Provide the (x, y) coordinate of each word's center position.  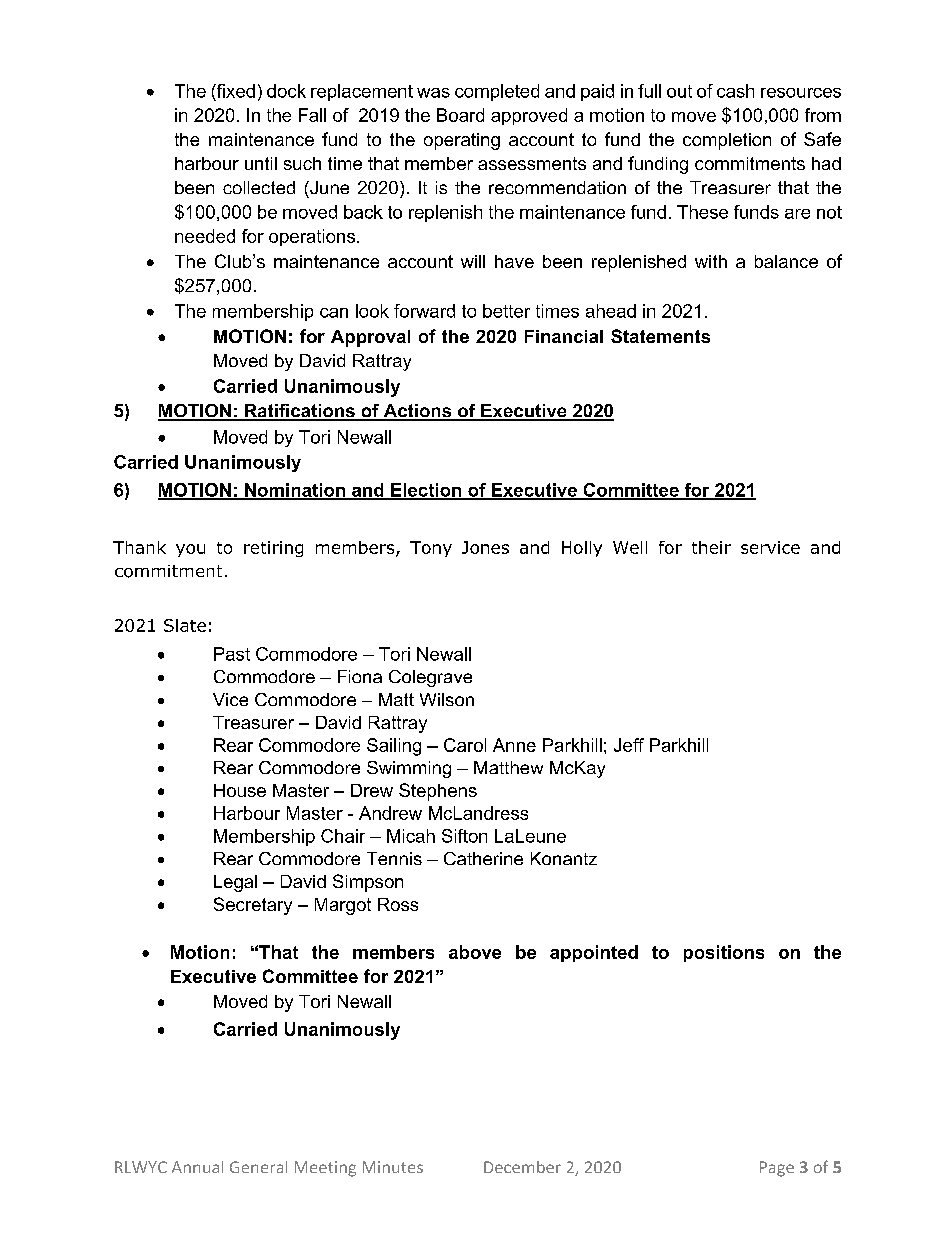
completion (727, 141)
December (522, 1167)
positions (724, 953)
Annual (197, 1167)
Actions (417, 412)
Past (232, 654)
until (261, 163)
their (711, 547)
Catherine (483, 858)
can (334, 313)
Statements (660, 336)
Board (460, 115)
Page (777, 1169)
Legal (235, 883)
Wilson (447, 699)
